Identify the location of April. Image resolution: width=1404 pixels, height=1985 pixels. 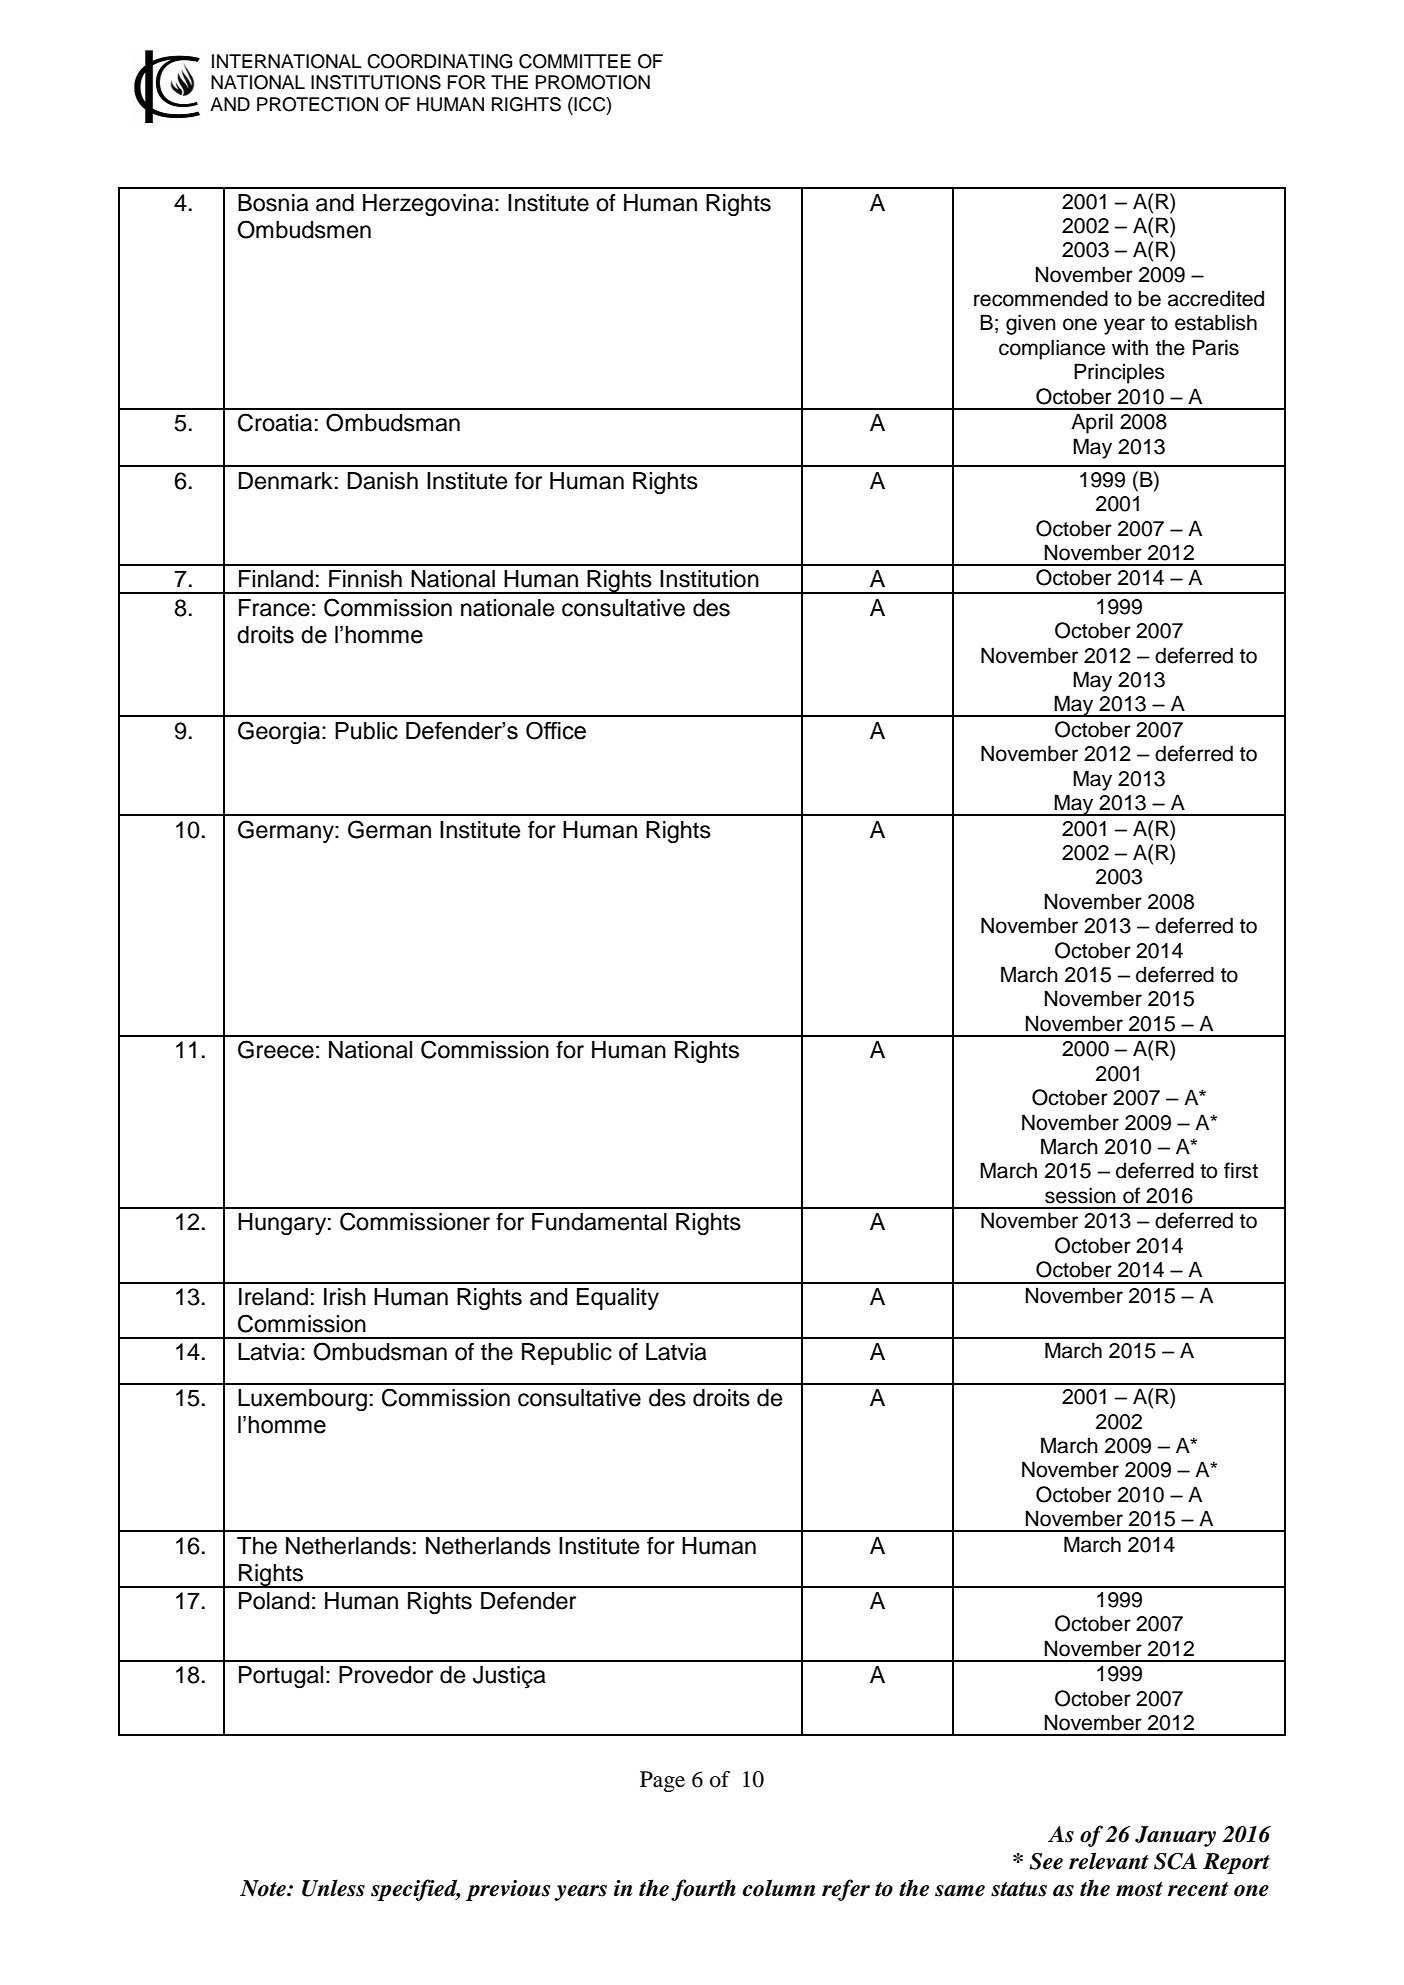
(1092, 423).
